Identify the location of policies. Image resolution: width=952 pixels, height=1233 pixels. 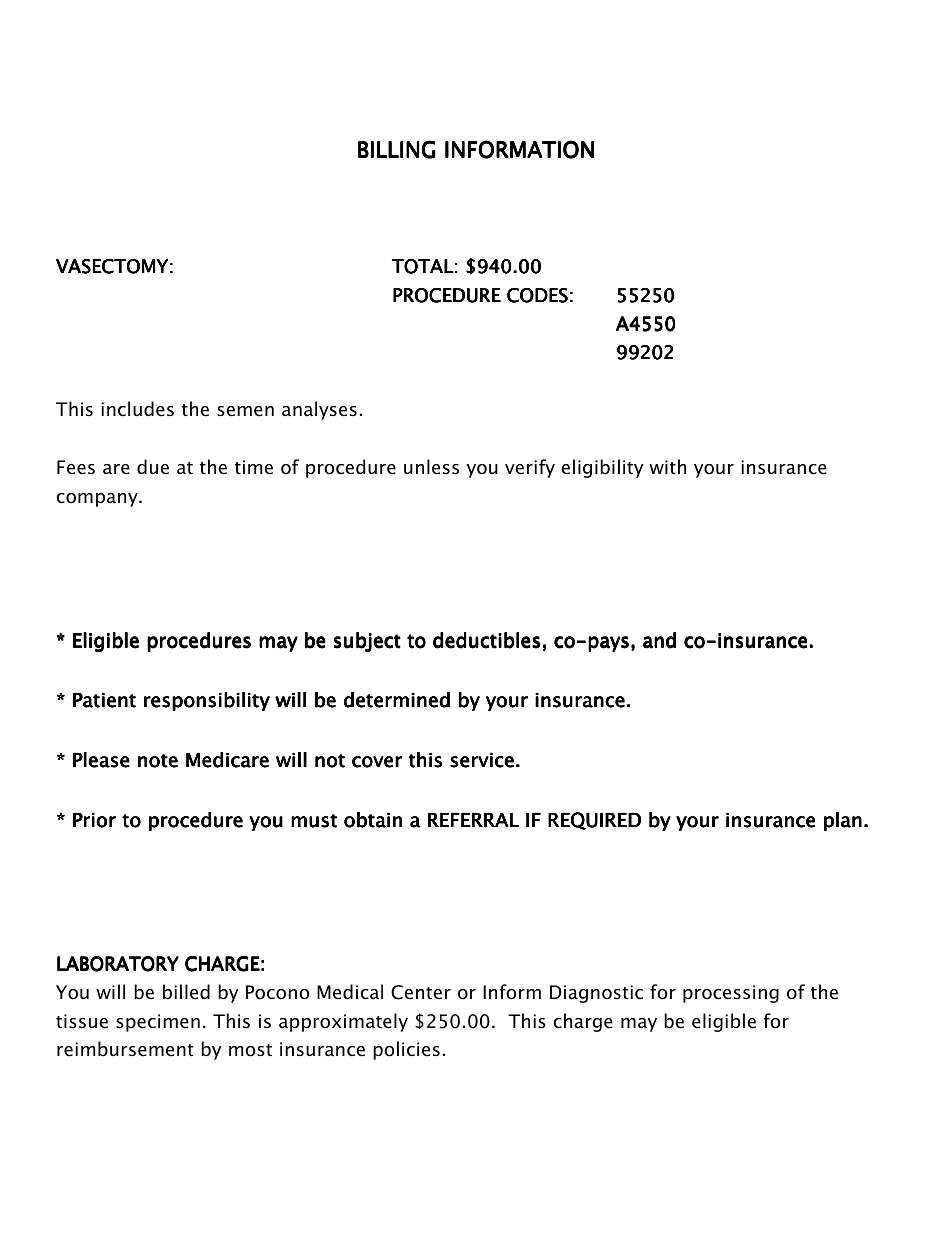
(406, 1050).
